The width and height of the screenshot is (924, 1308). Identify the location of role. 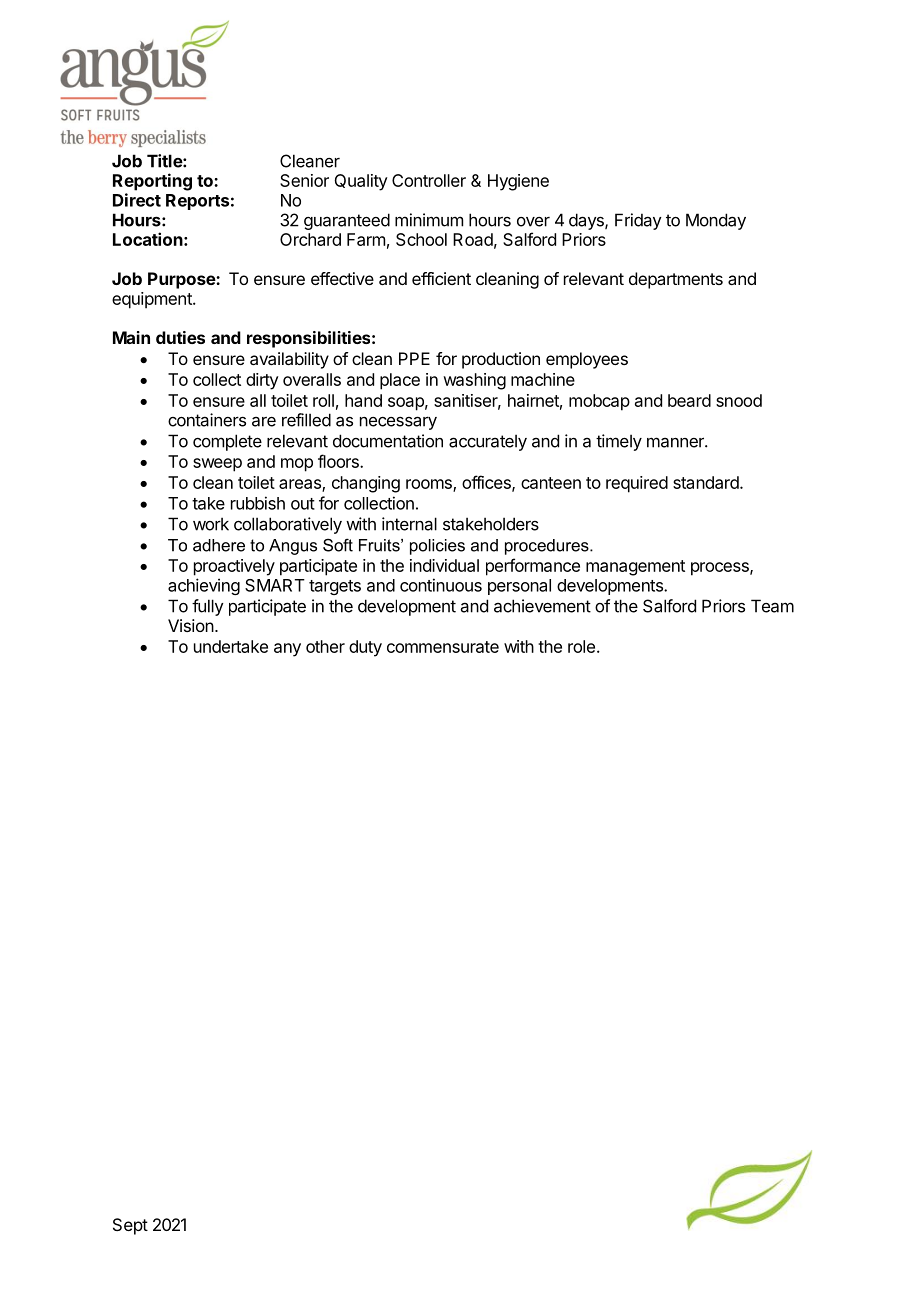
(581, 646).
